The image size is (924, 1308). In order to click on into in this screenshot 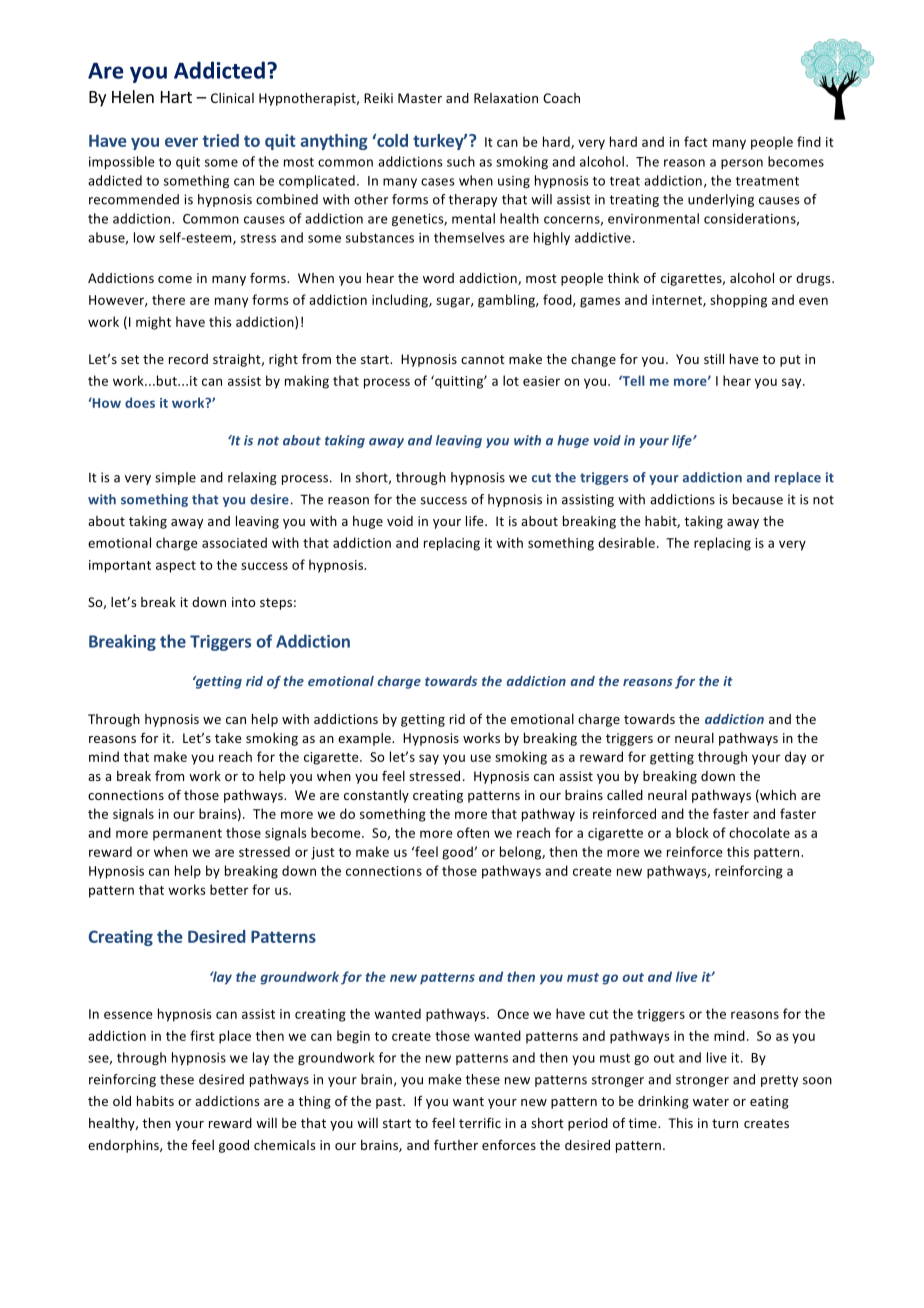, I will do `click(244, 602)`.
